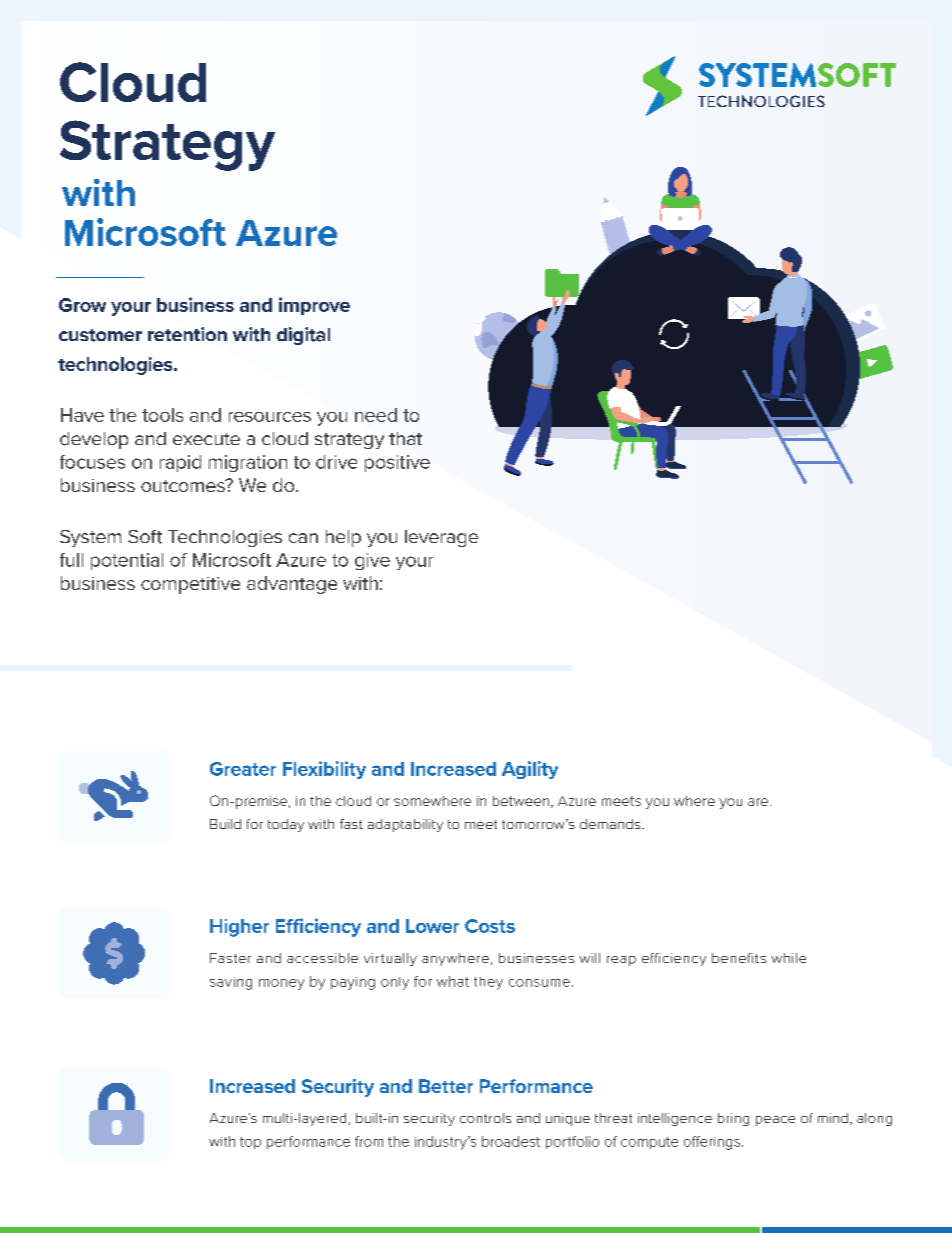 The width and height of the page is (952, 1233). Describe the element at coordinates (405, 438) in the page. I see `that` at that location.
